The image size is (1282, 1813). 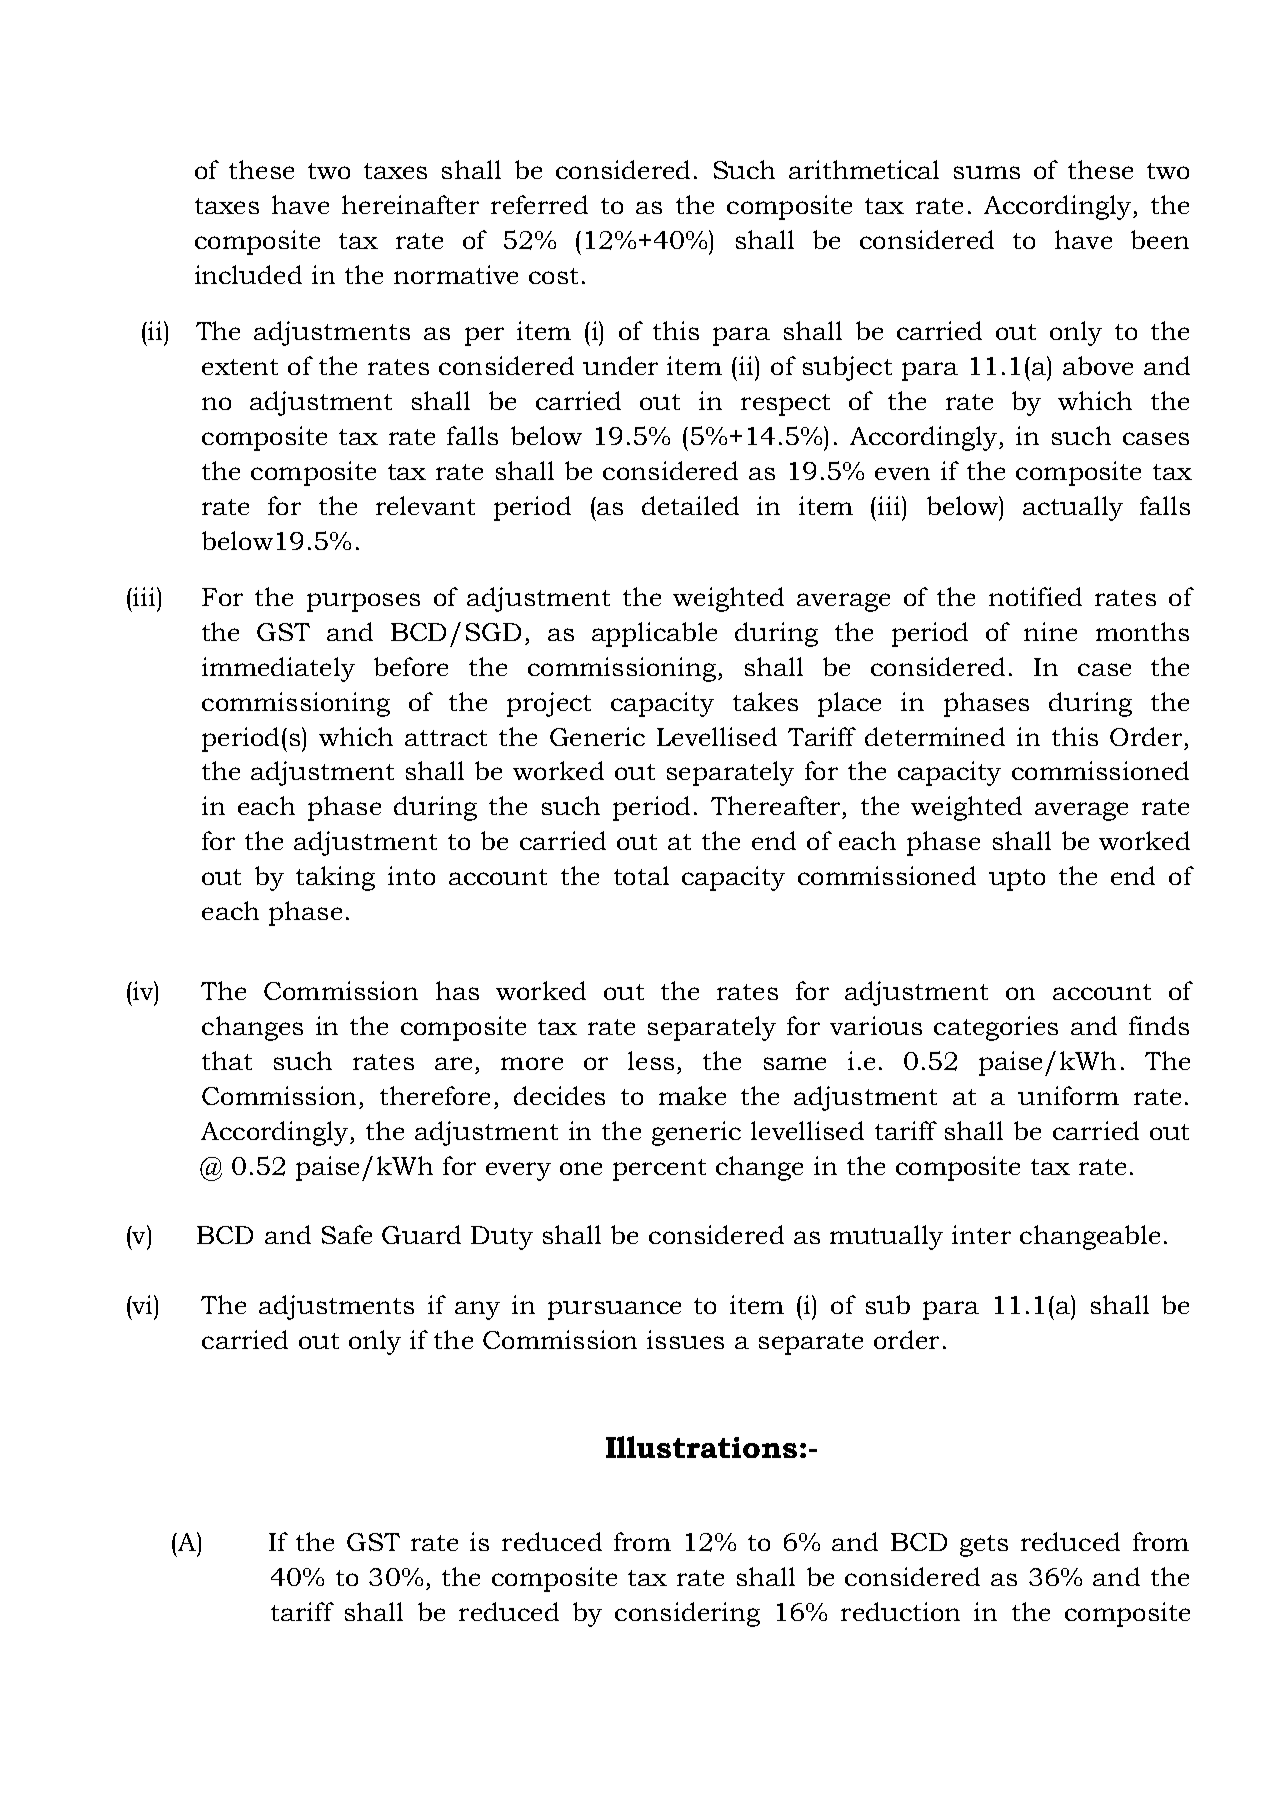 I want to click on Safe, so click(x=347, y=1234).
